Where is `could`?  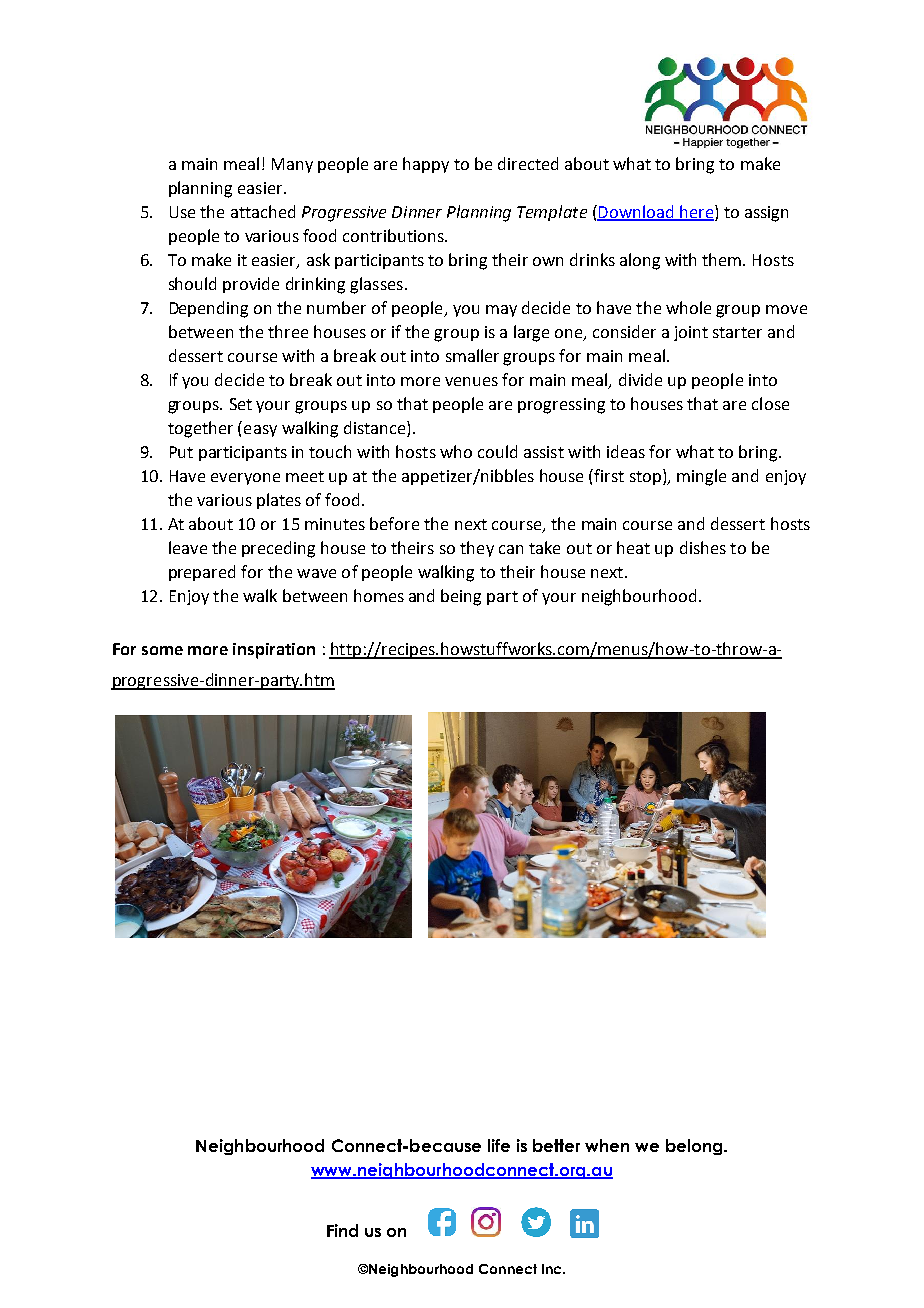
could is located at coordinates (497, 451).
